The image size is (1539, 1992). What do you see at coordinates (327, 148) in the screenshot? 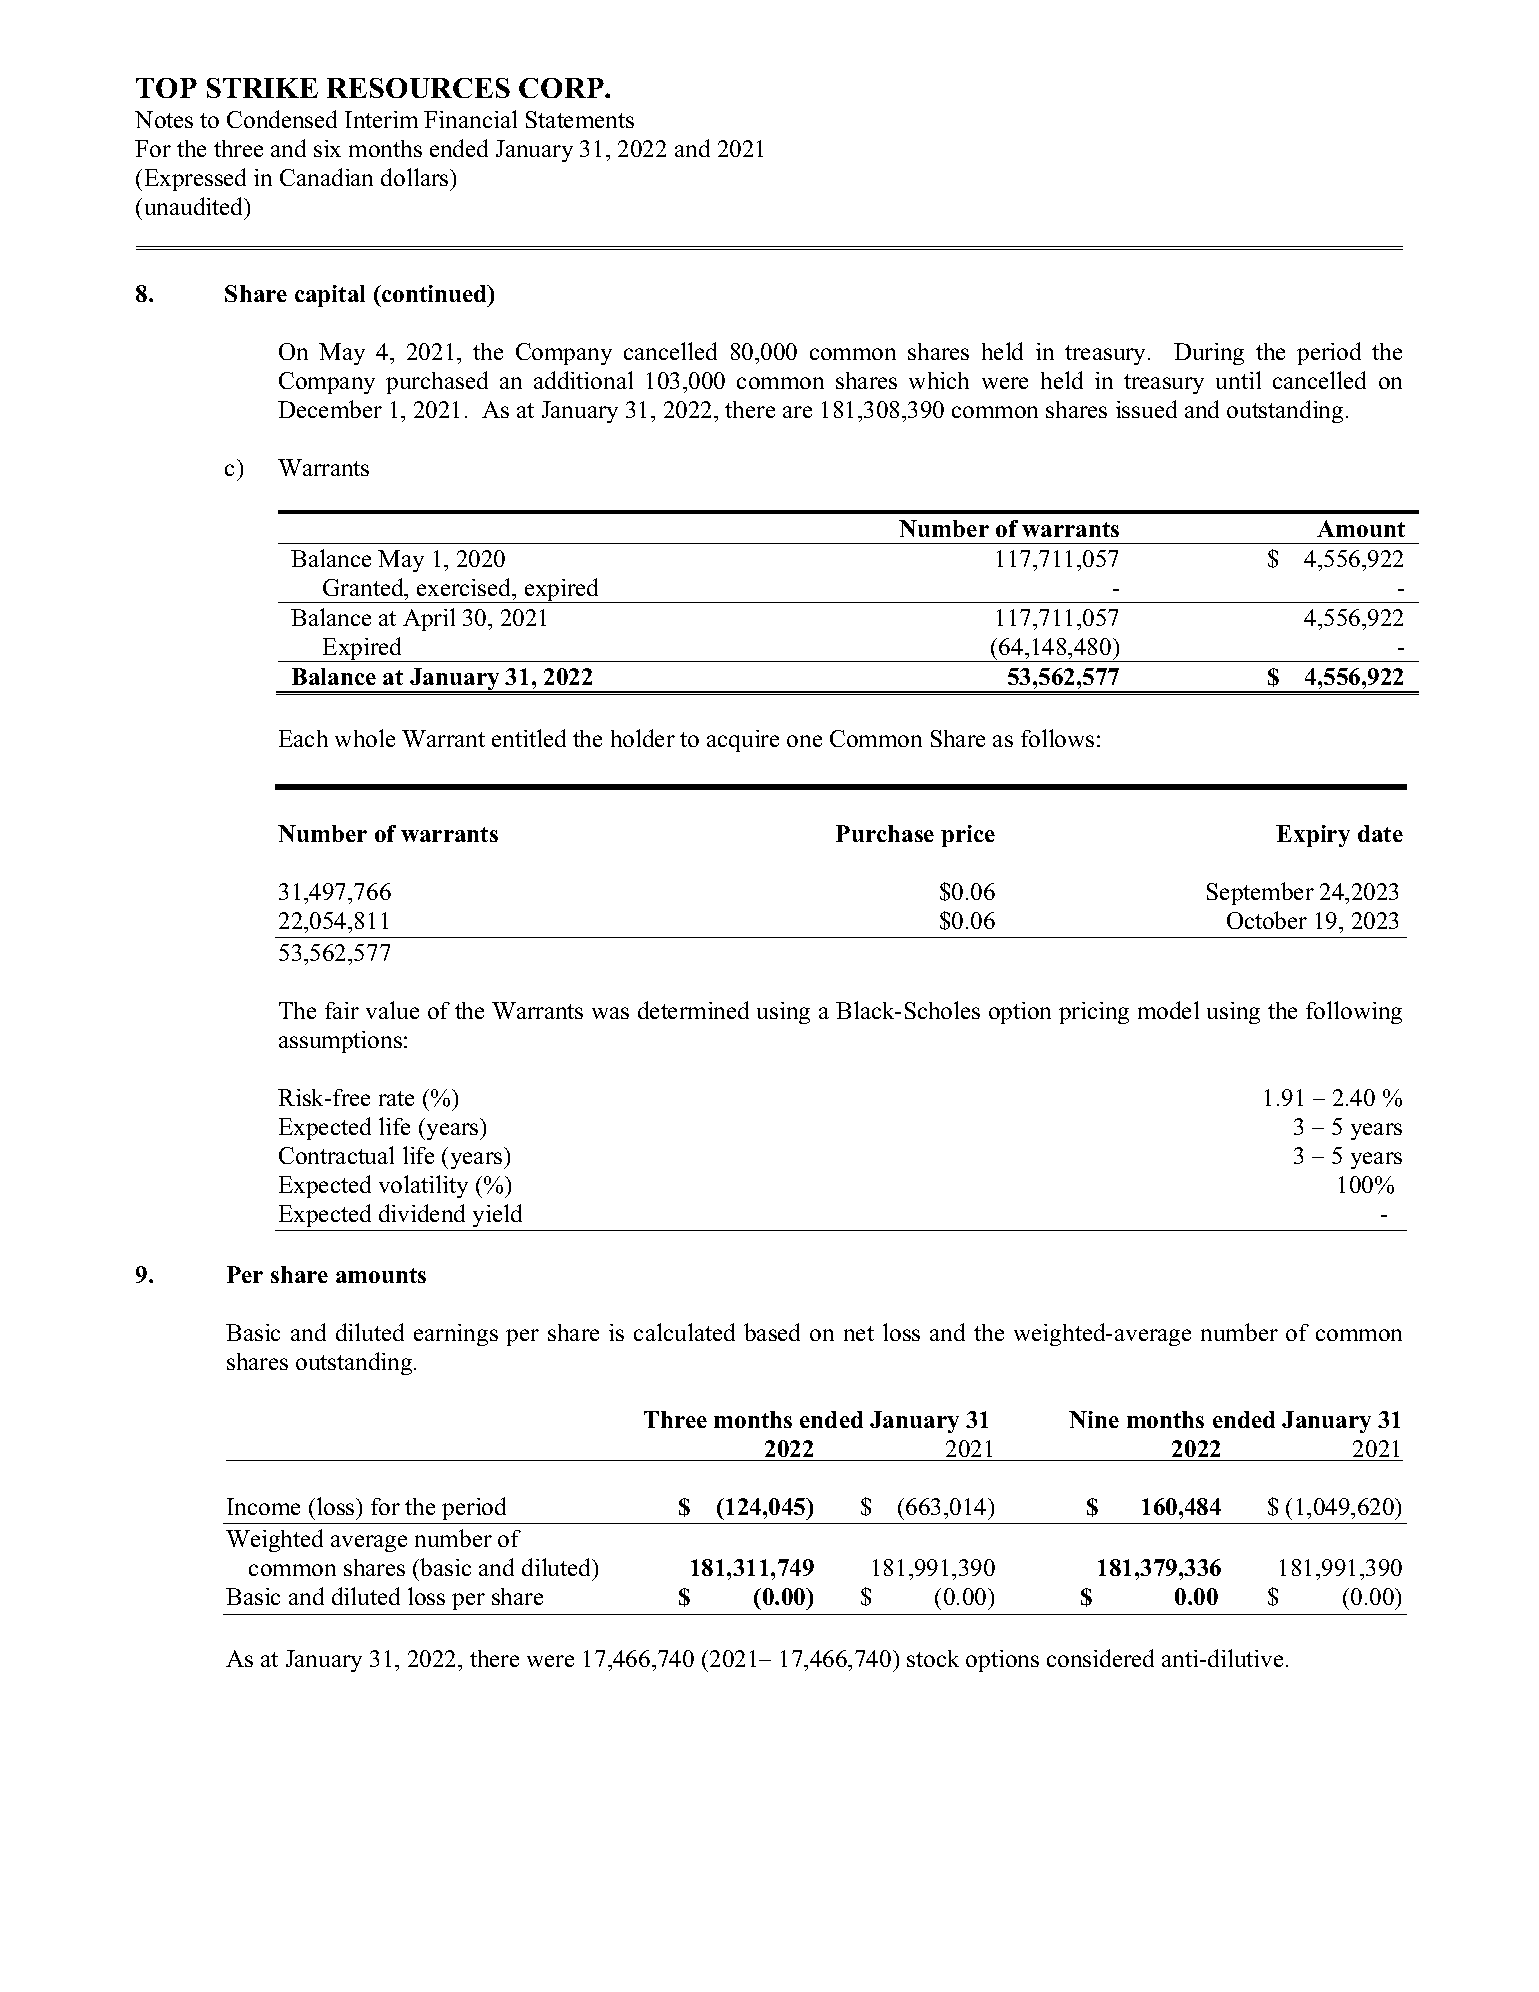
I see `six` at bounding box center [327, 148].
